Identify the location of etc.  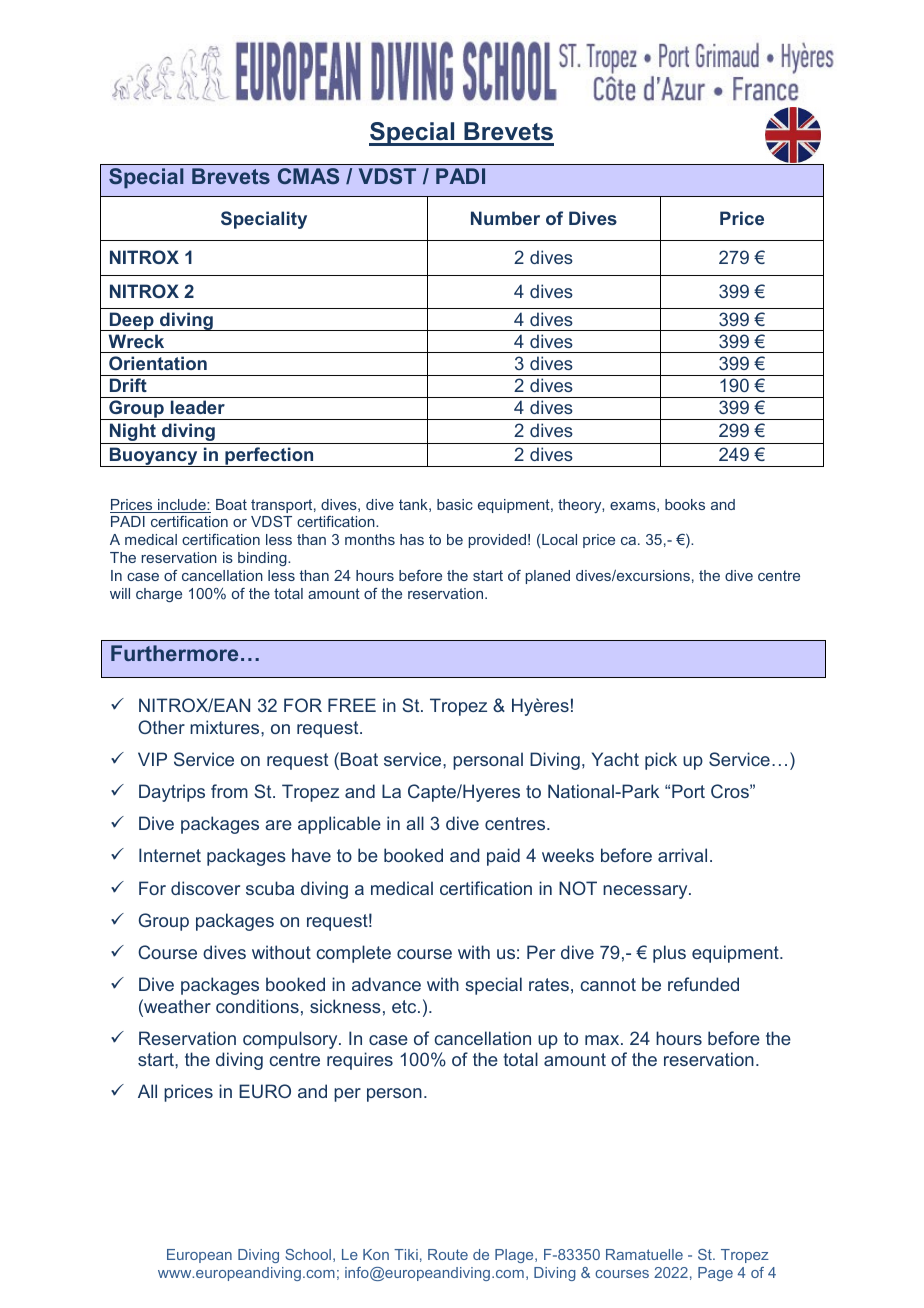
(405, 1006).
